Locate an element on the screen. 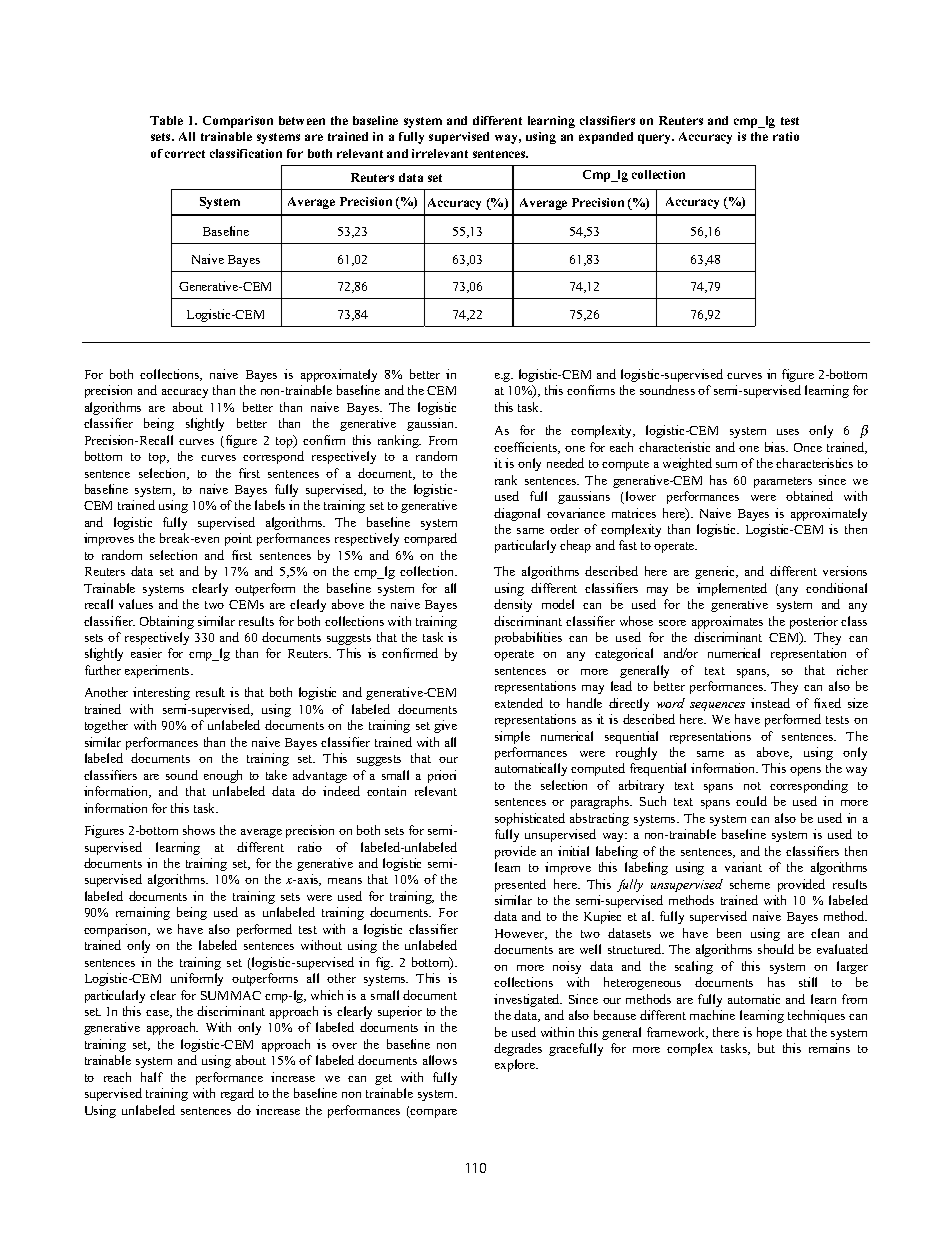  correct is located at coordinates (185, 154).
